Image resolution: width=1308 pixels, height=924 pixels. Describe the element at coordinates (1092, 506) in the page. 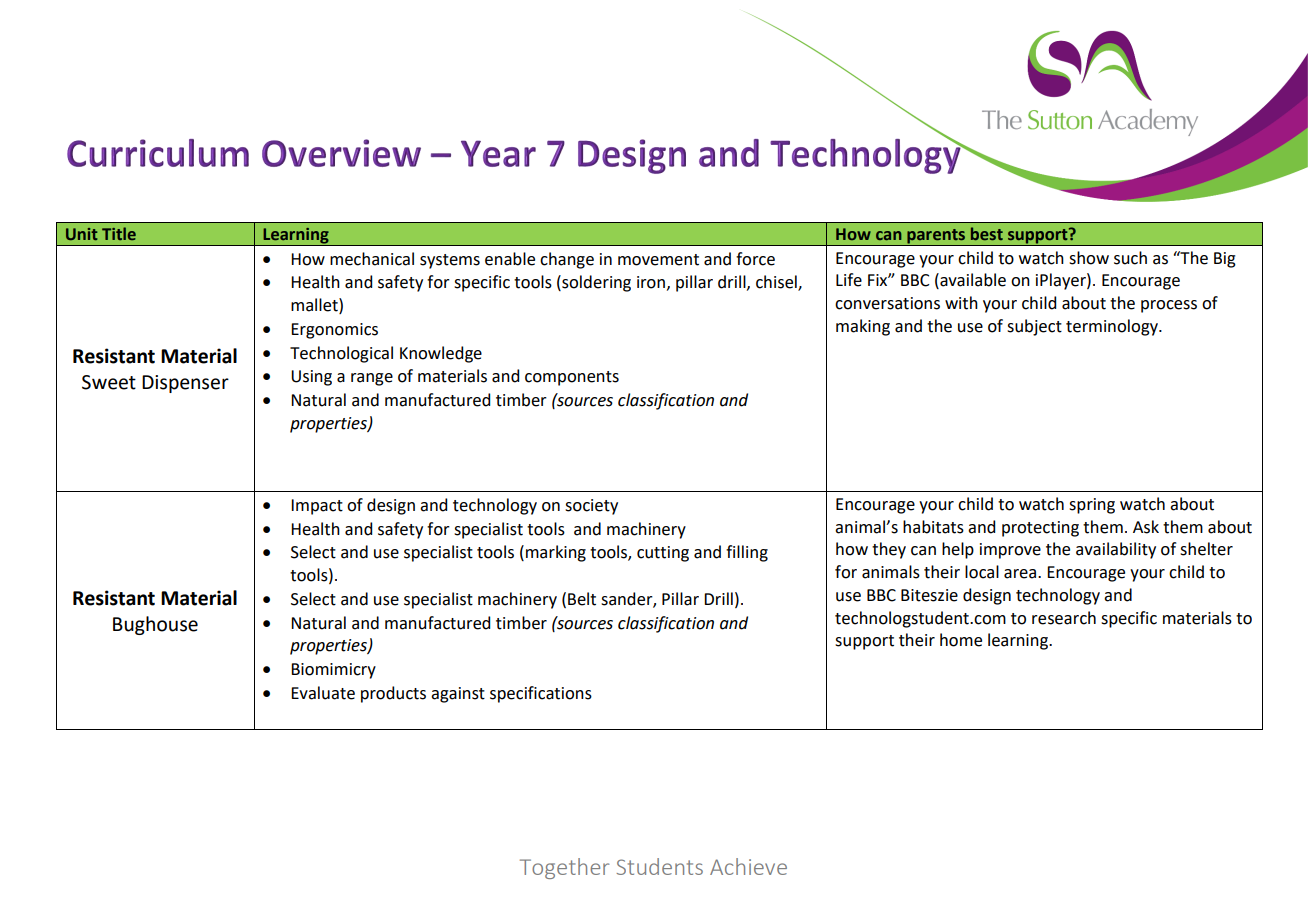

I see `spring` at that location.
